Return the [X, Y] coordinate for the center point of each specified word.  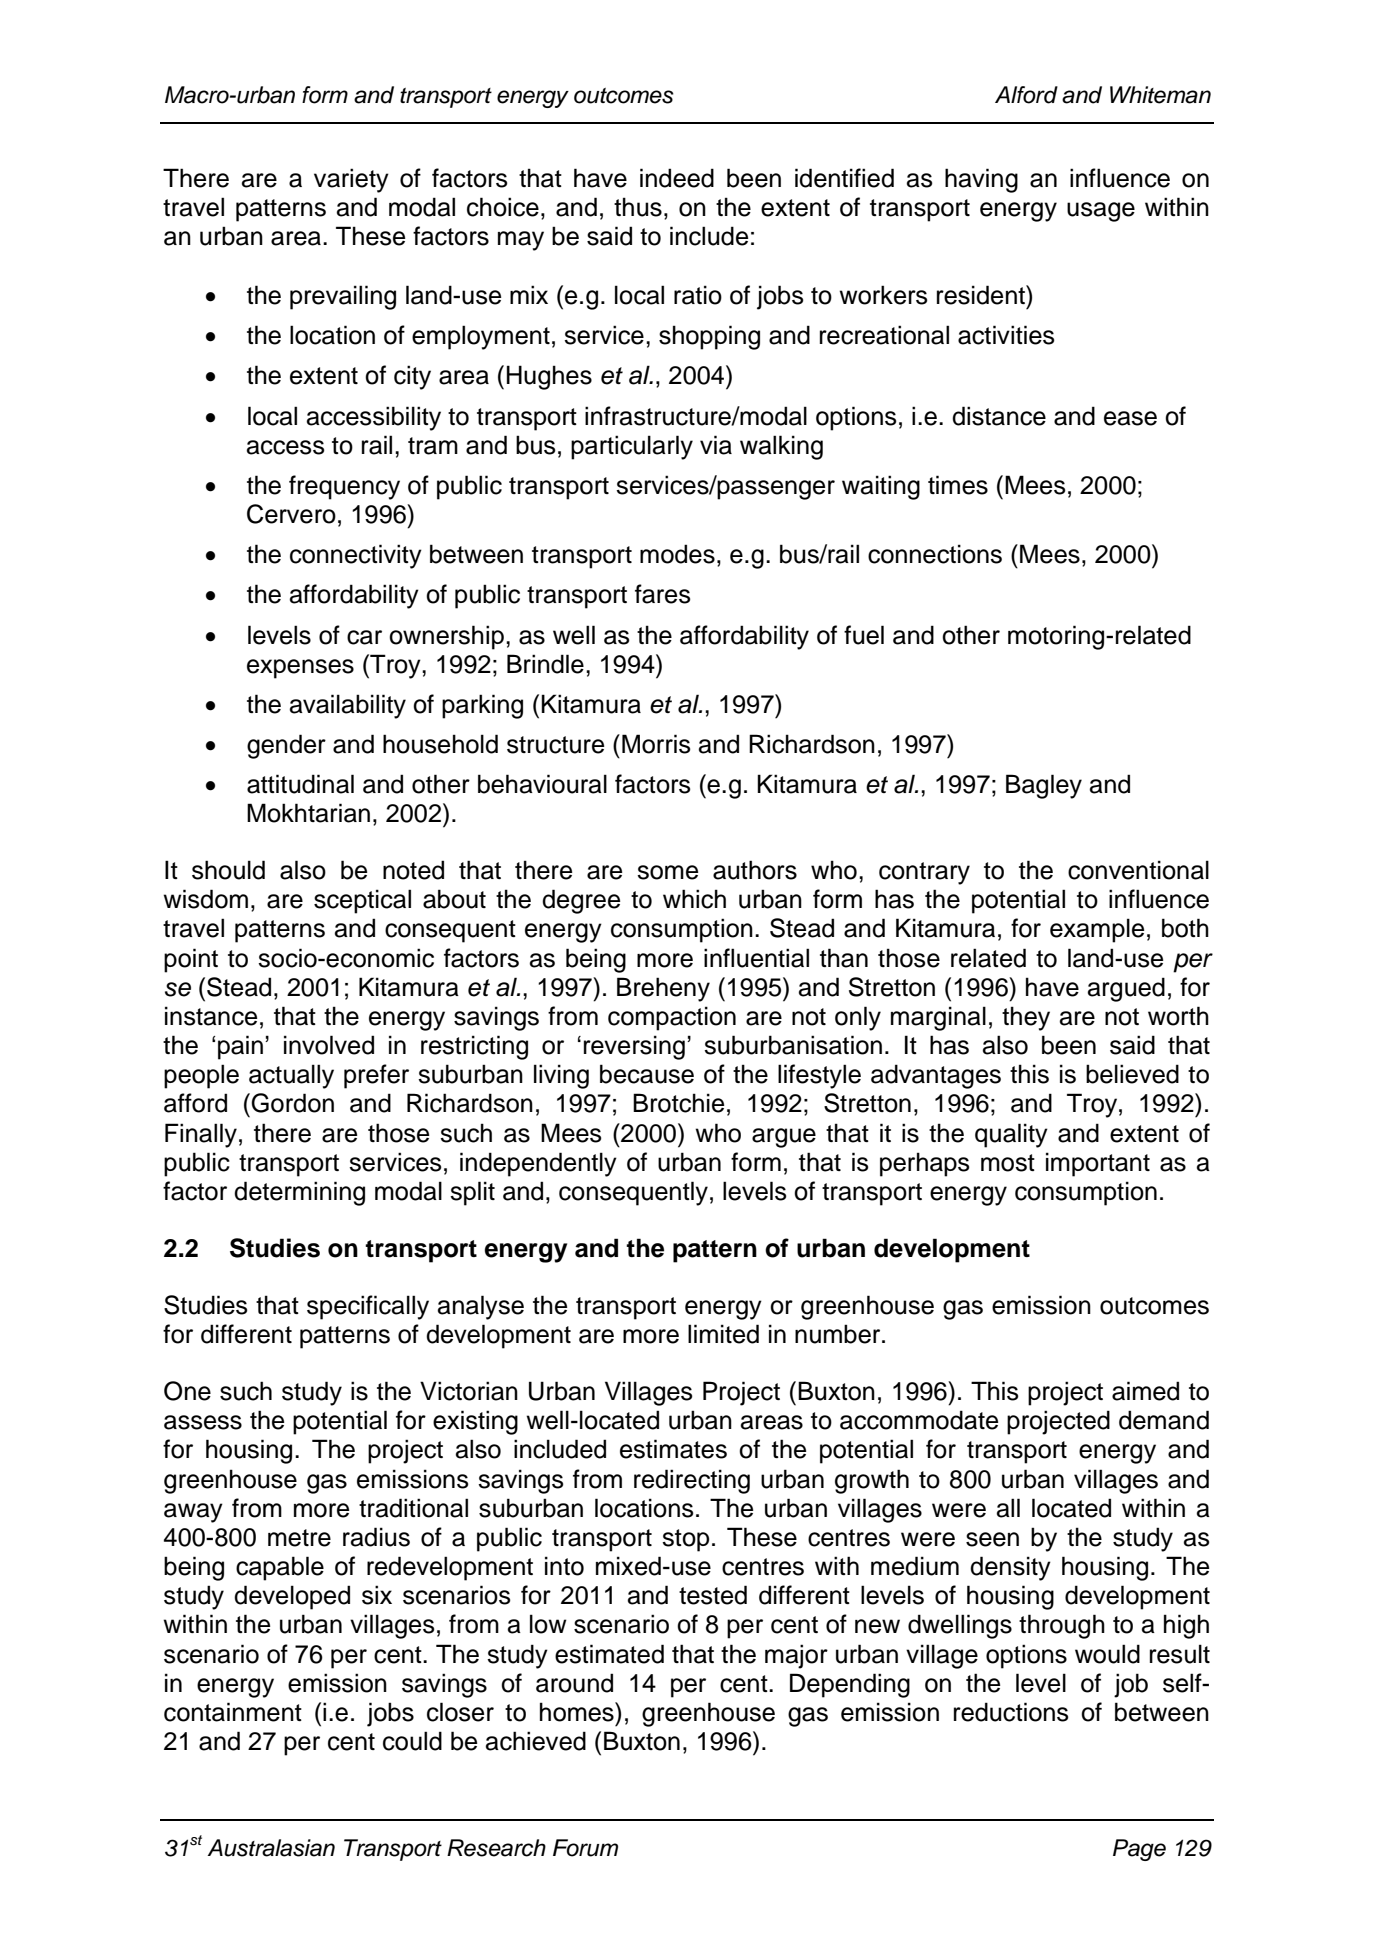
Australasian [271, 1848]
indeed [677, 178]
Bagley [1044, 786]
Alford [1026, 95]
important [1098, 1164]
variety [351, 180]
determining [299, 1193]
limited [723, 1334]
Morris [656, 744]
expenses [300, 669]
